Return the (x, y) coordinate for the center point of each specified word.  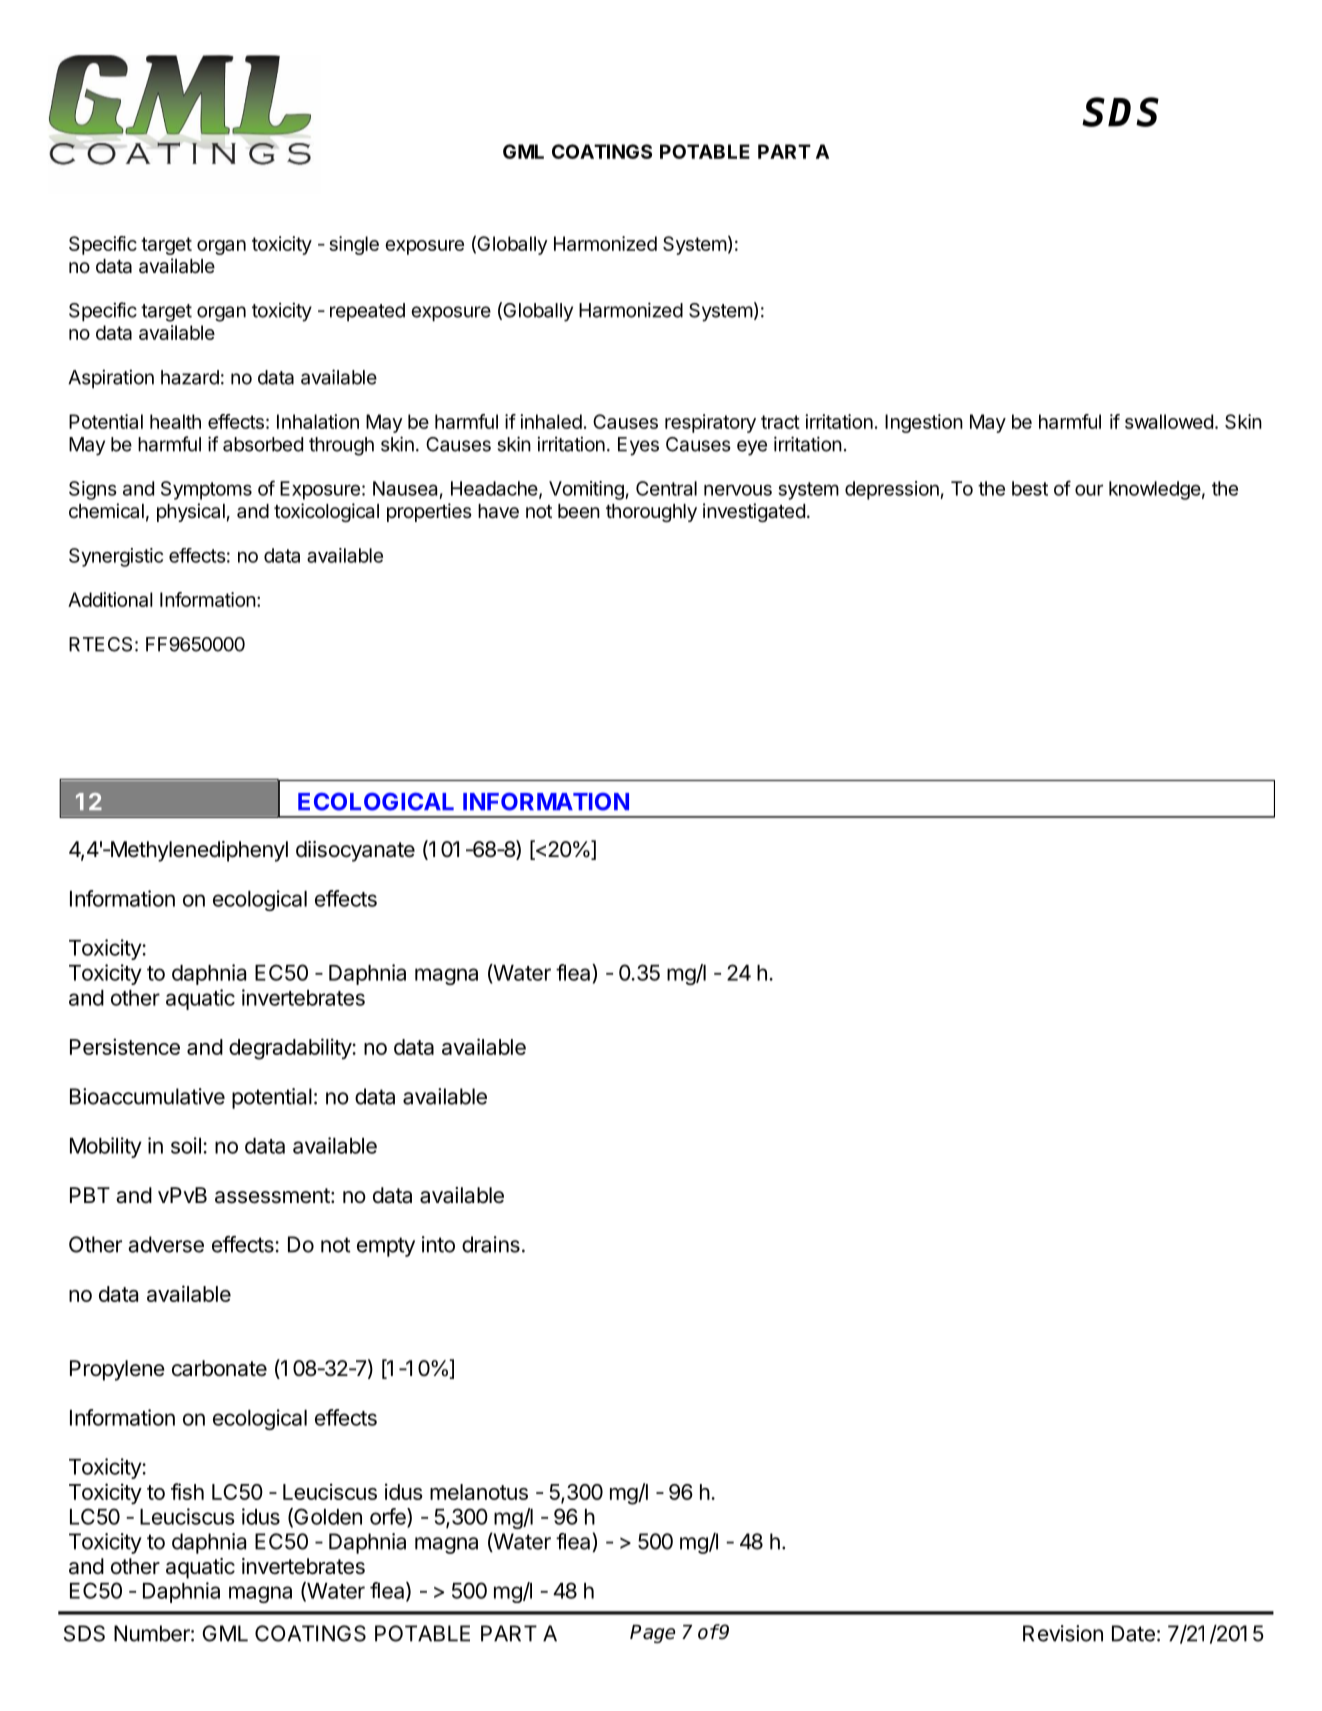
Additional (110, 599)
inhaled (551, 421)
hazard (190, 377)
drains (491, 1244)
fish (187, 1491)
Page (652, 1634)
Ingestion (924, 423)
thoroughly (651, 513)
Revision (1063, 1633)
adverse (166, 1244)
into (438, 1244)
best (1030, 488)
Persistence (125, 1046)
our (1089, 490)
